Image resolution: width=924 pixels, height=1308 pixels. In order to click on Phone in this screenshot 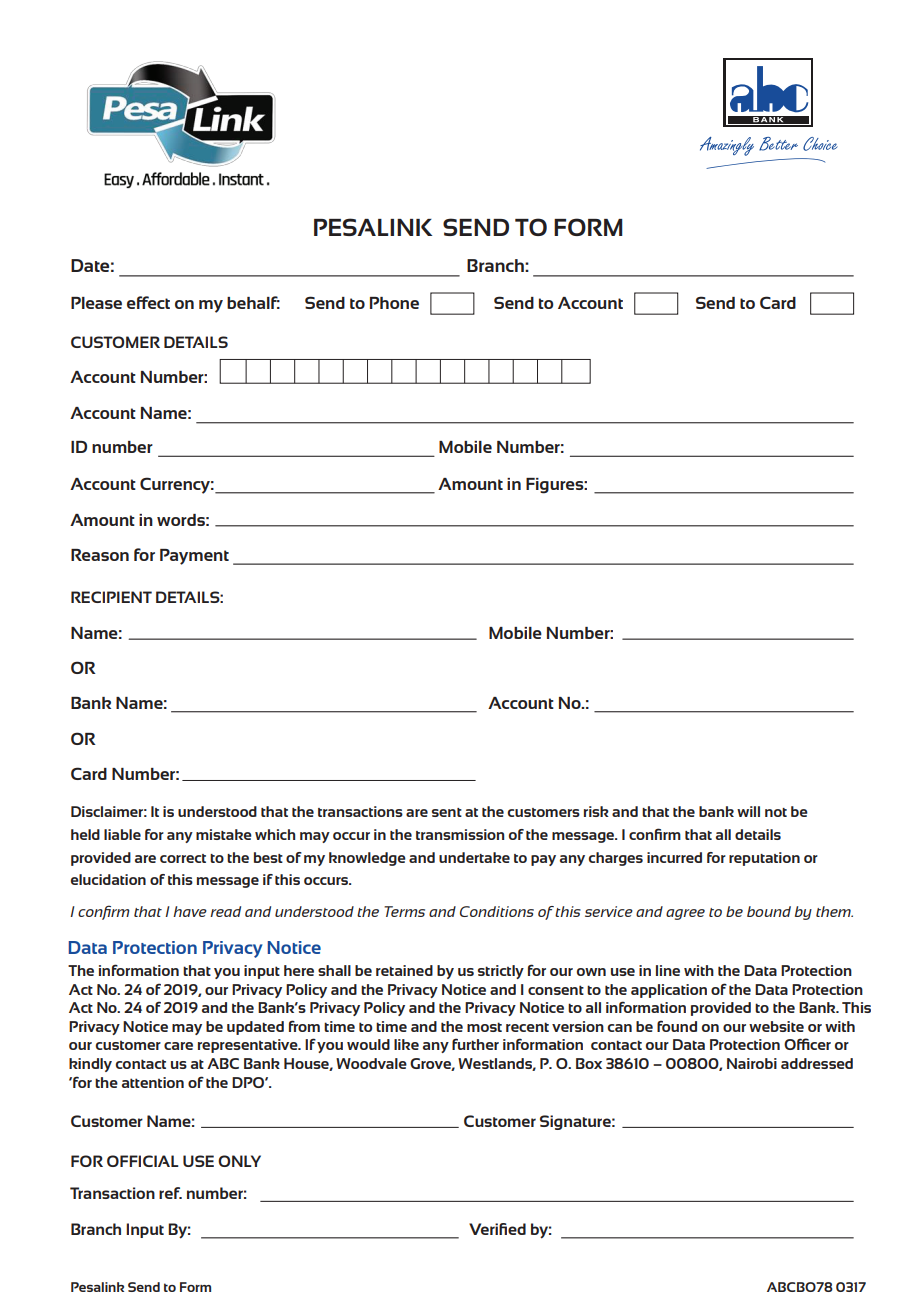, I will do `click(394, 303)`.
